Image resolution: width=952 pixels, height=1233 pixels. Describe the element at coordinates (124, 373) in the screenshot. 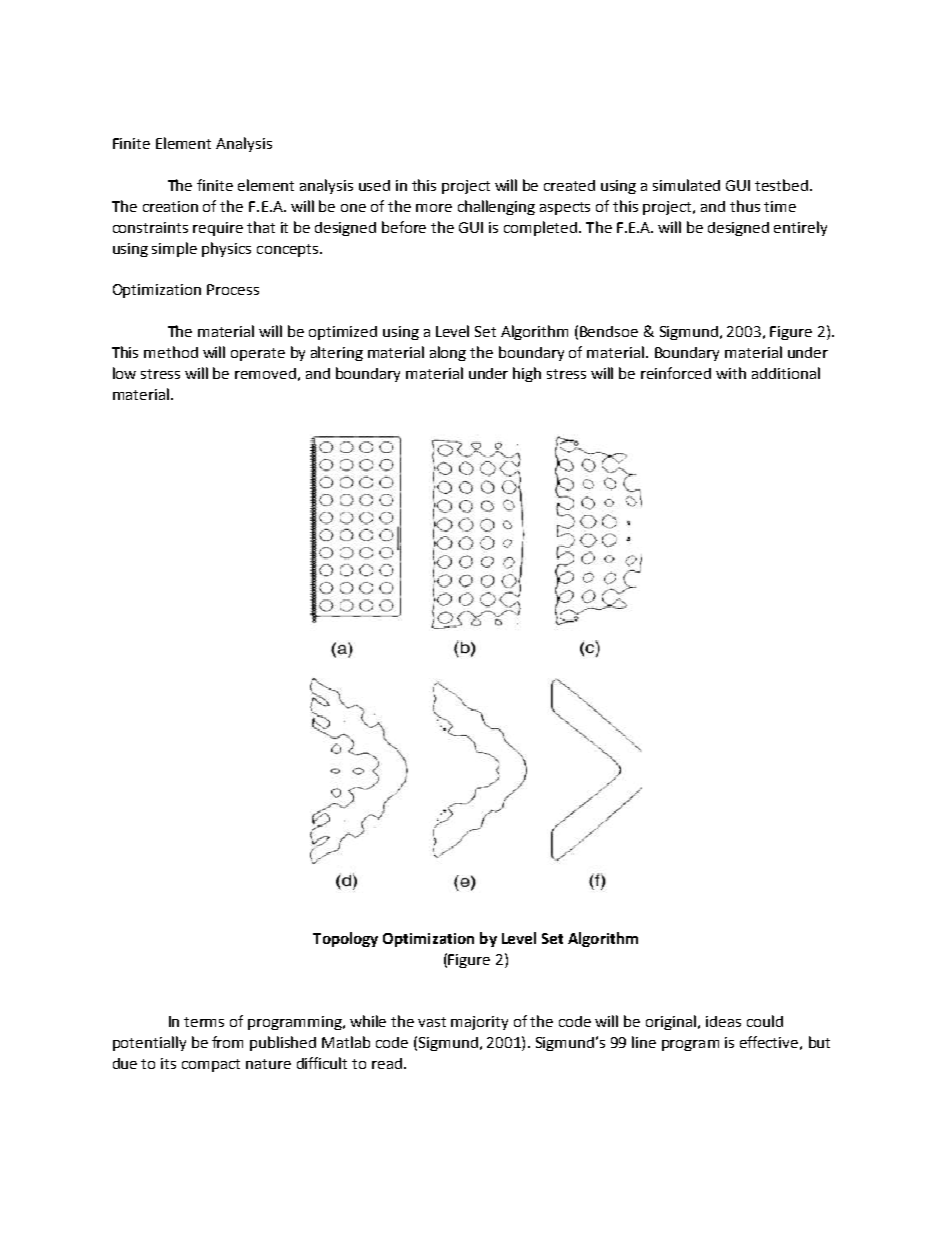

I see `low` at that location.
